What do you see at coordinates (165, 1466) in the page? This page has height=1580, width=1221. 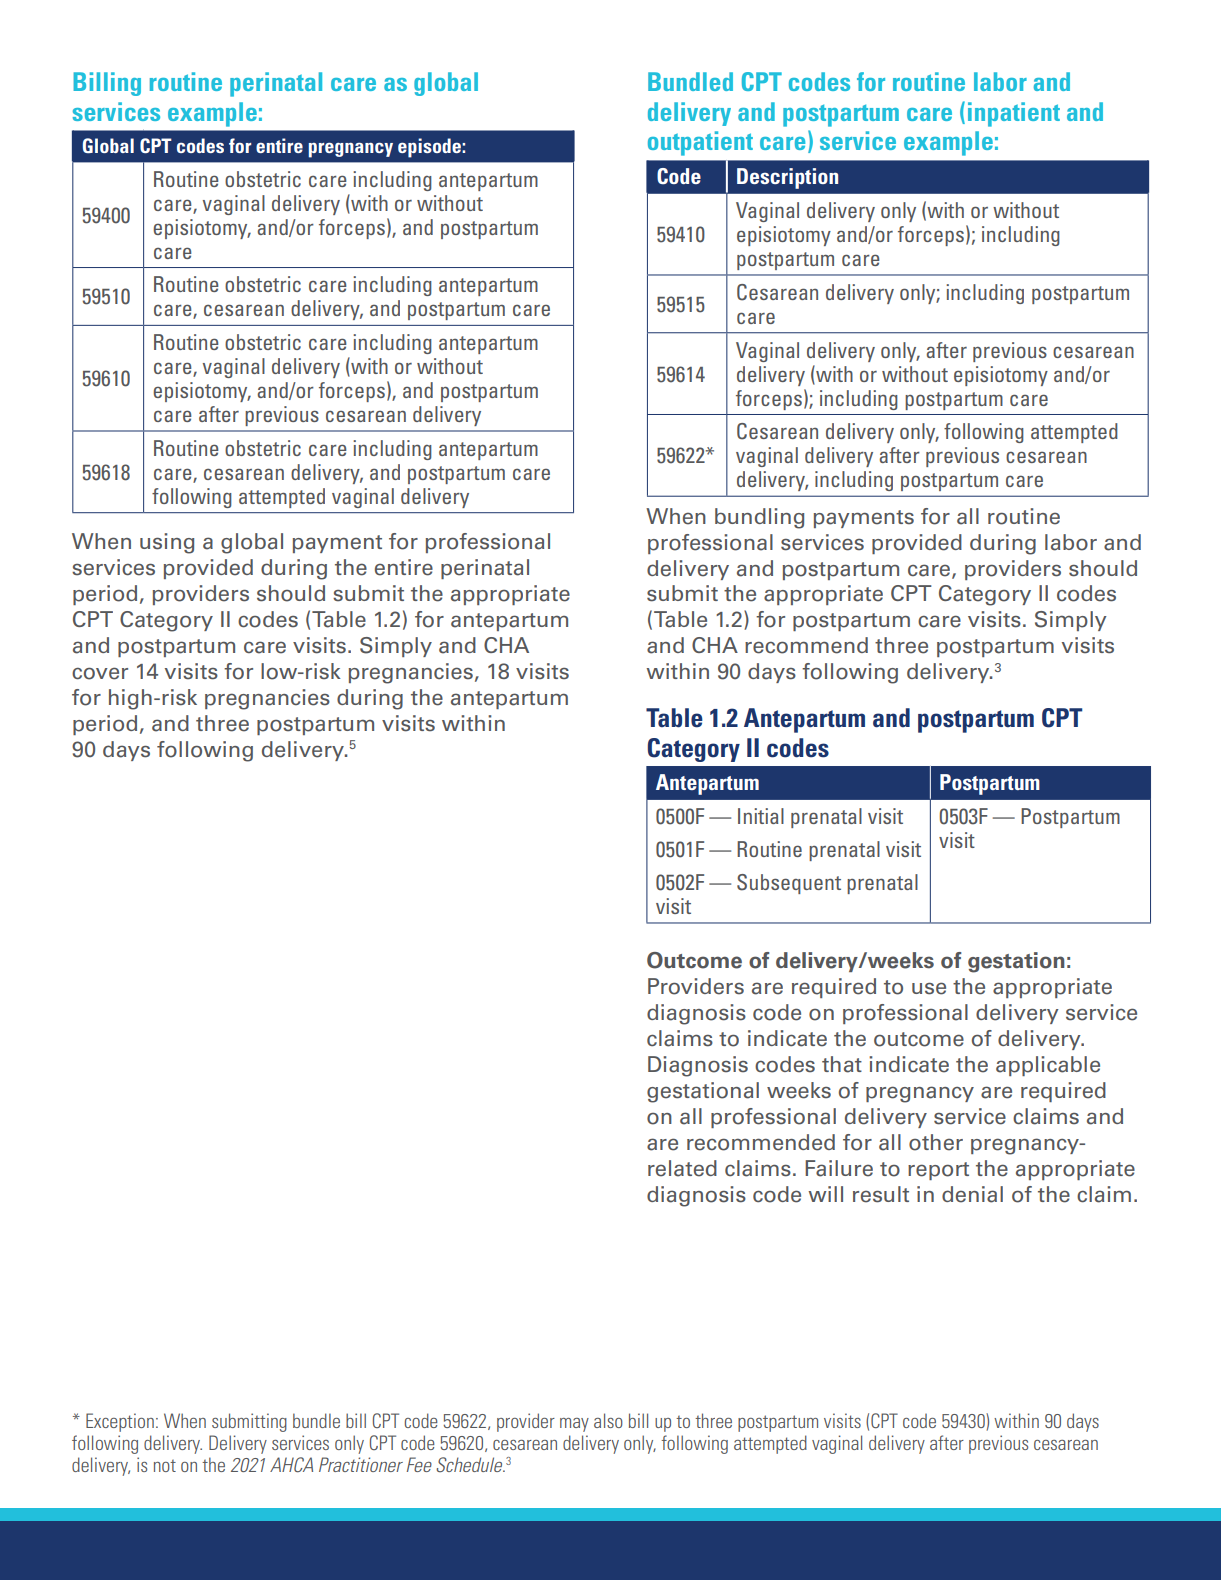 I see `not` at bounding box center [165, 1466].
